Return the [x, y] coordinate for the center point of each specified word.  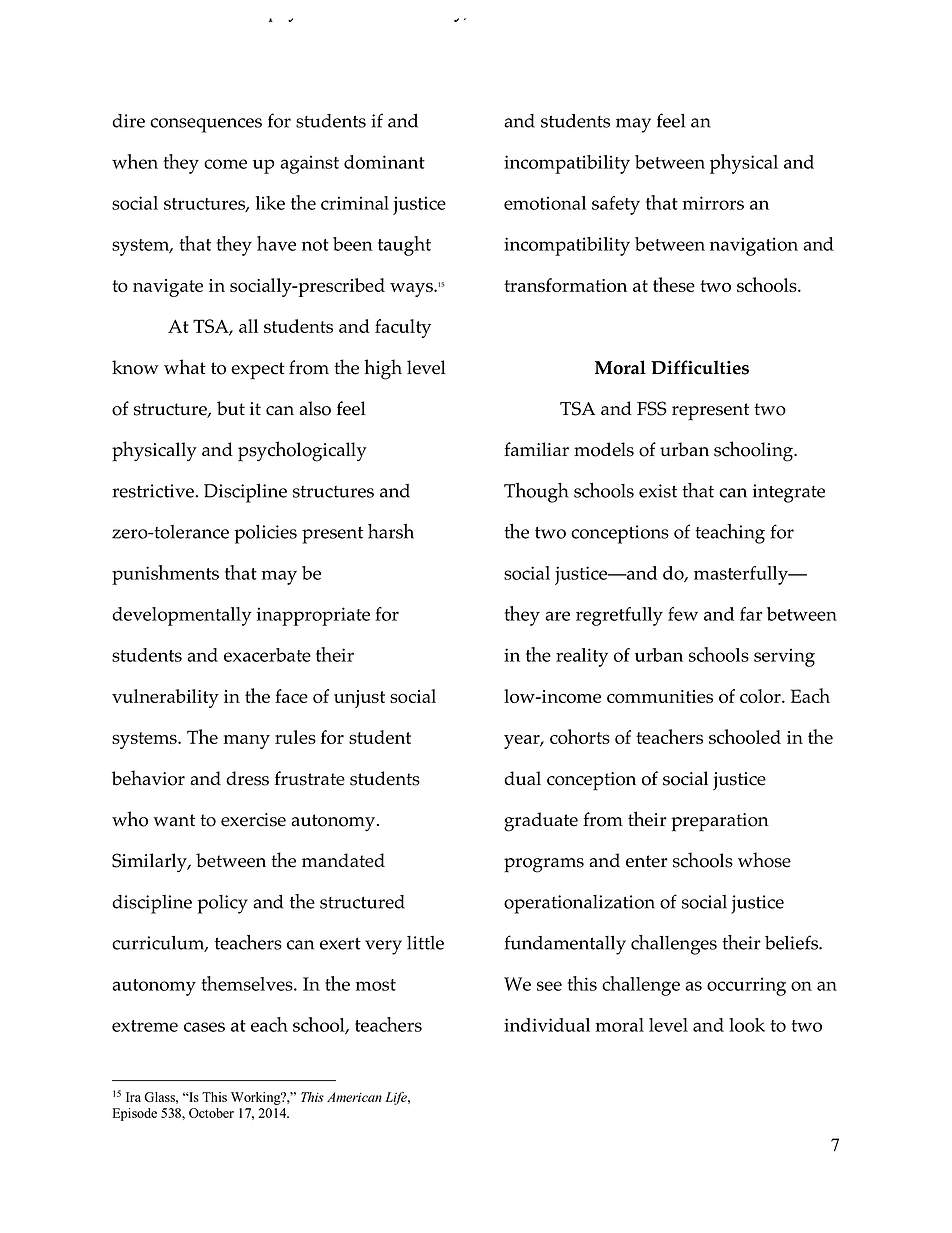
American [354, 1097]
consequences [206, 125]
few [683, 614]
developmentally [182, 616]
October [211, 1113]
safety [616, 205]
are [557, 616]
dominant [384, 162]
